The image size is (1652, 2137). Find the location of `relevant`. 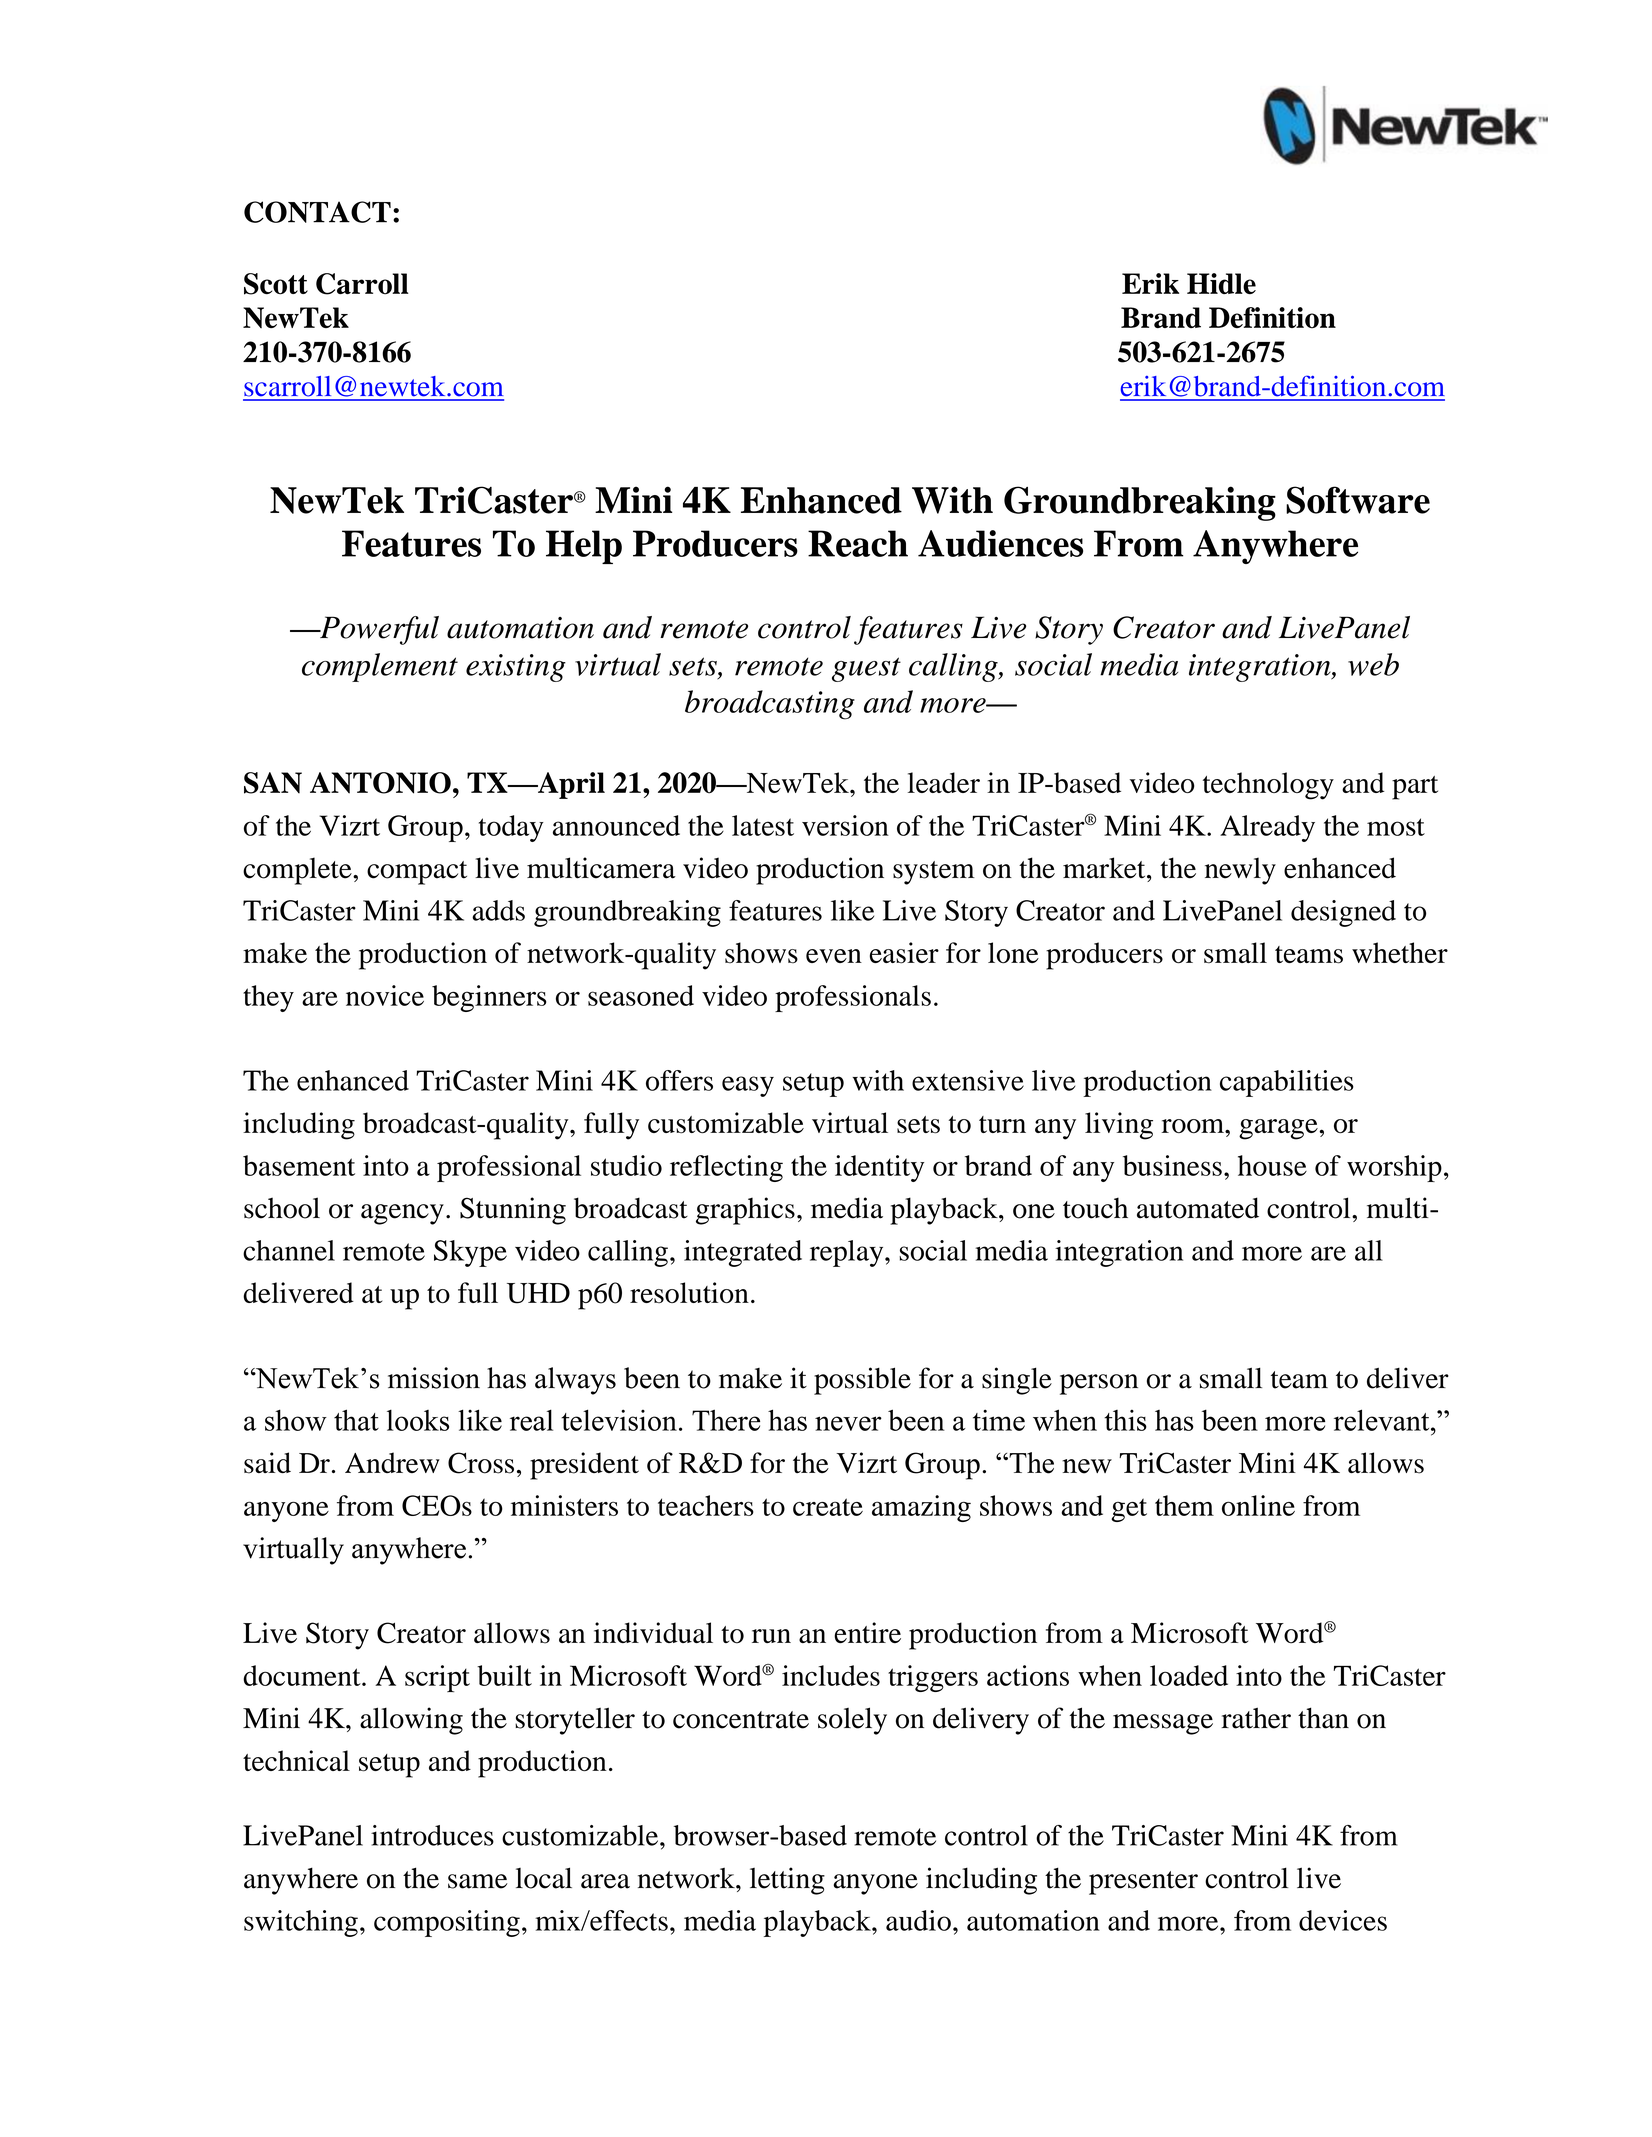

relevant is located at coordinates (1383, 1420).
